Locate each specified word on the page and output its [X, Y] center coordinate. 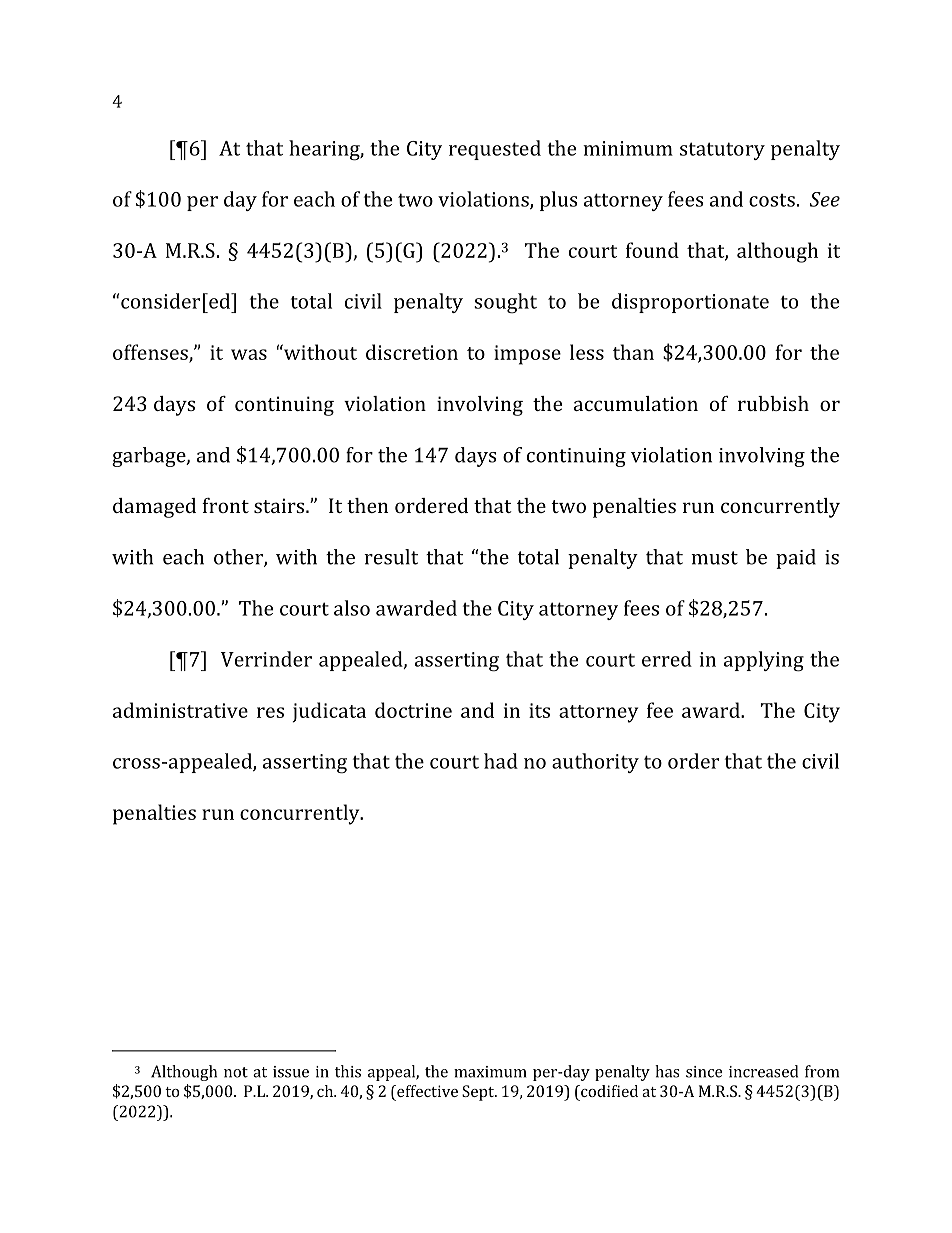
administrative [180, 710]
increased [763, 1071]
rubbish [773, 403]
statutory [722, 151]
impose [527, 355]
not [236, 1072]
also [352, 608]
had [501, 761]
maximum [490, 1072]
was [249, 354]
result [391, 557]
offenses [151, 353]
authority [595, 763]
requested [495, 150]
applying [764, 661]
